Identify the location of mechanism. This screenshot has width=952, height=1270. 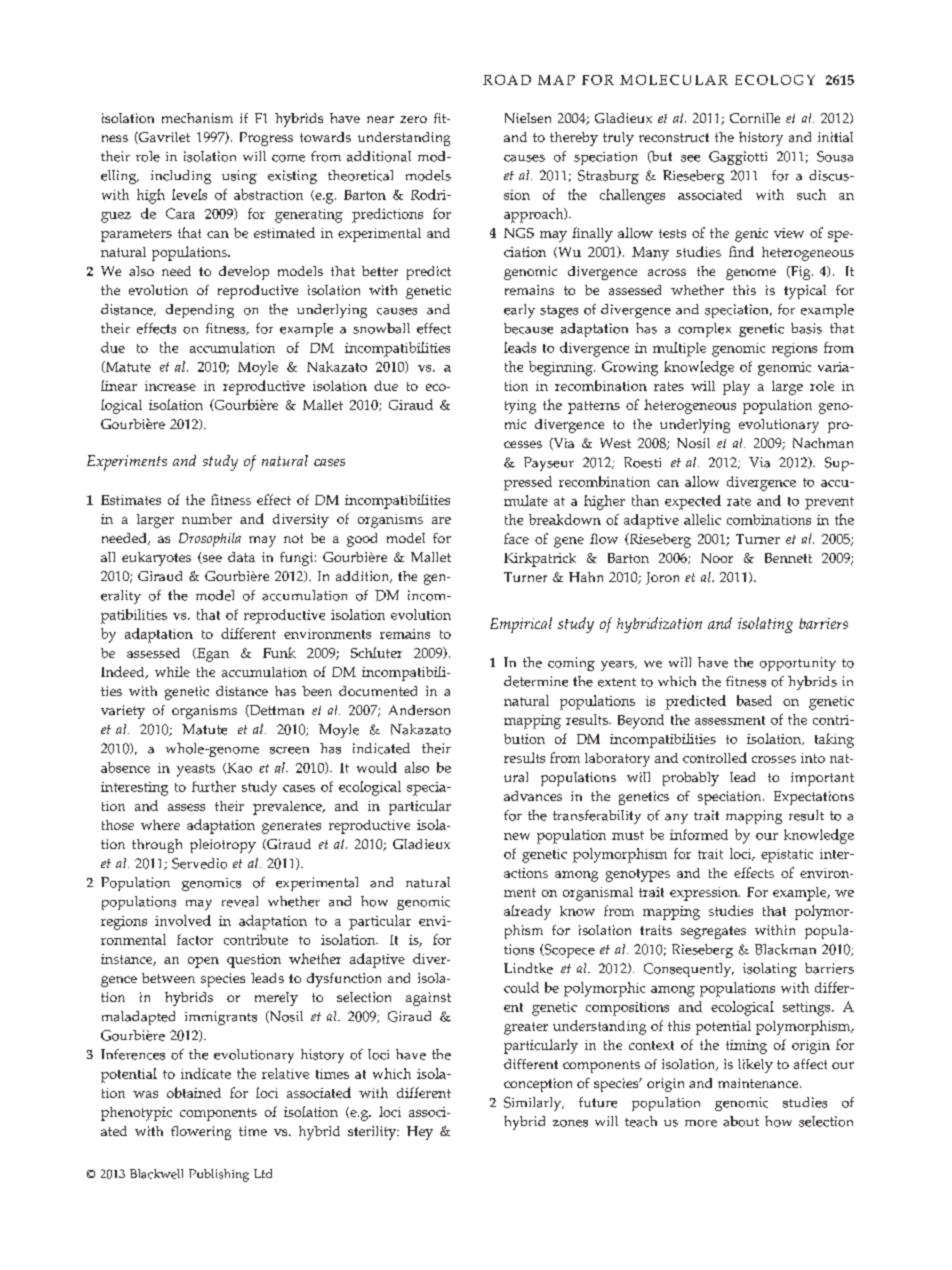
(197, 118).
